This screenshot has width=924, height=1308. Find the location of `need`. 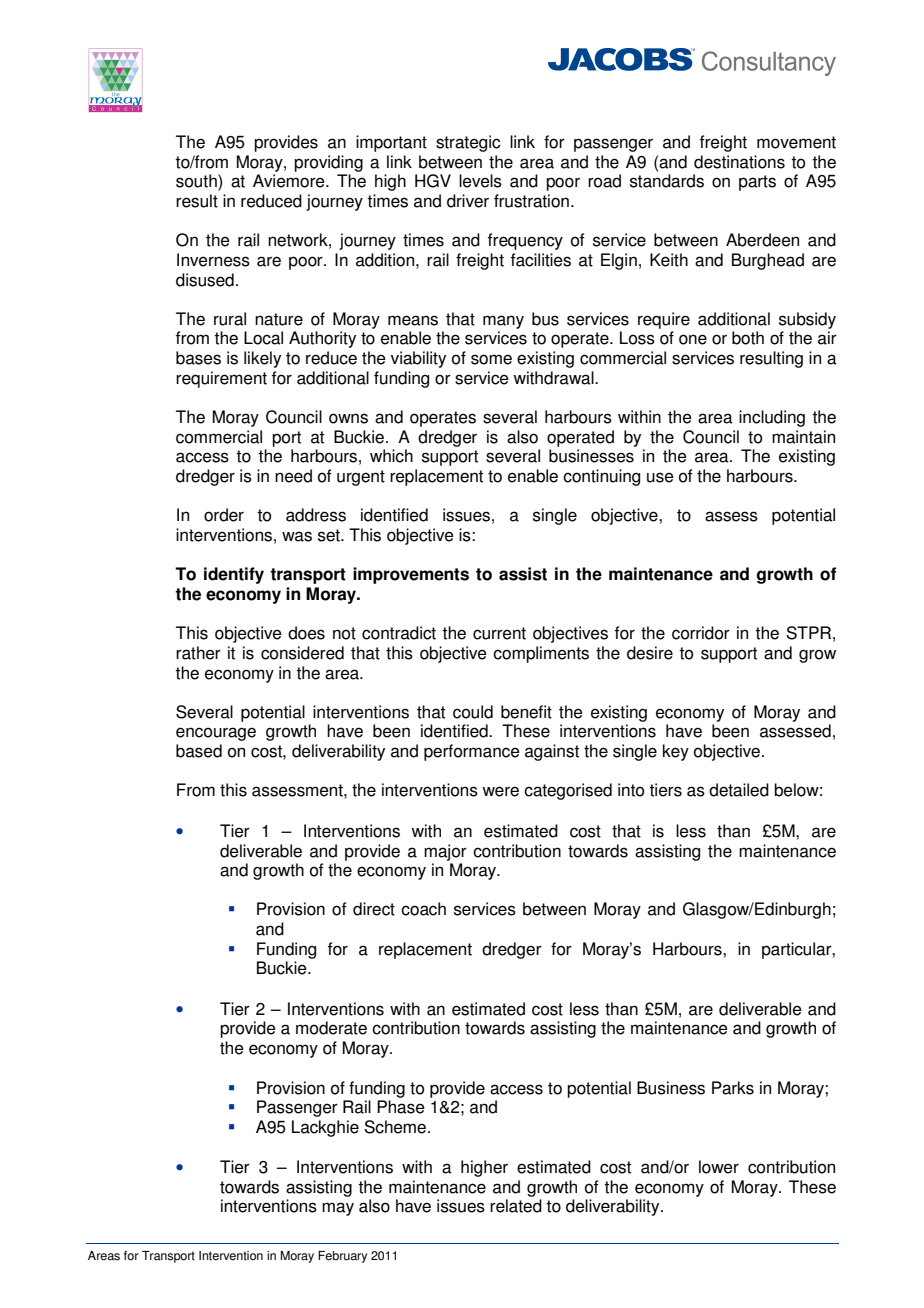

need is located at coordinates (293, 476).
